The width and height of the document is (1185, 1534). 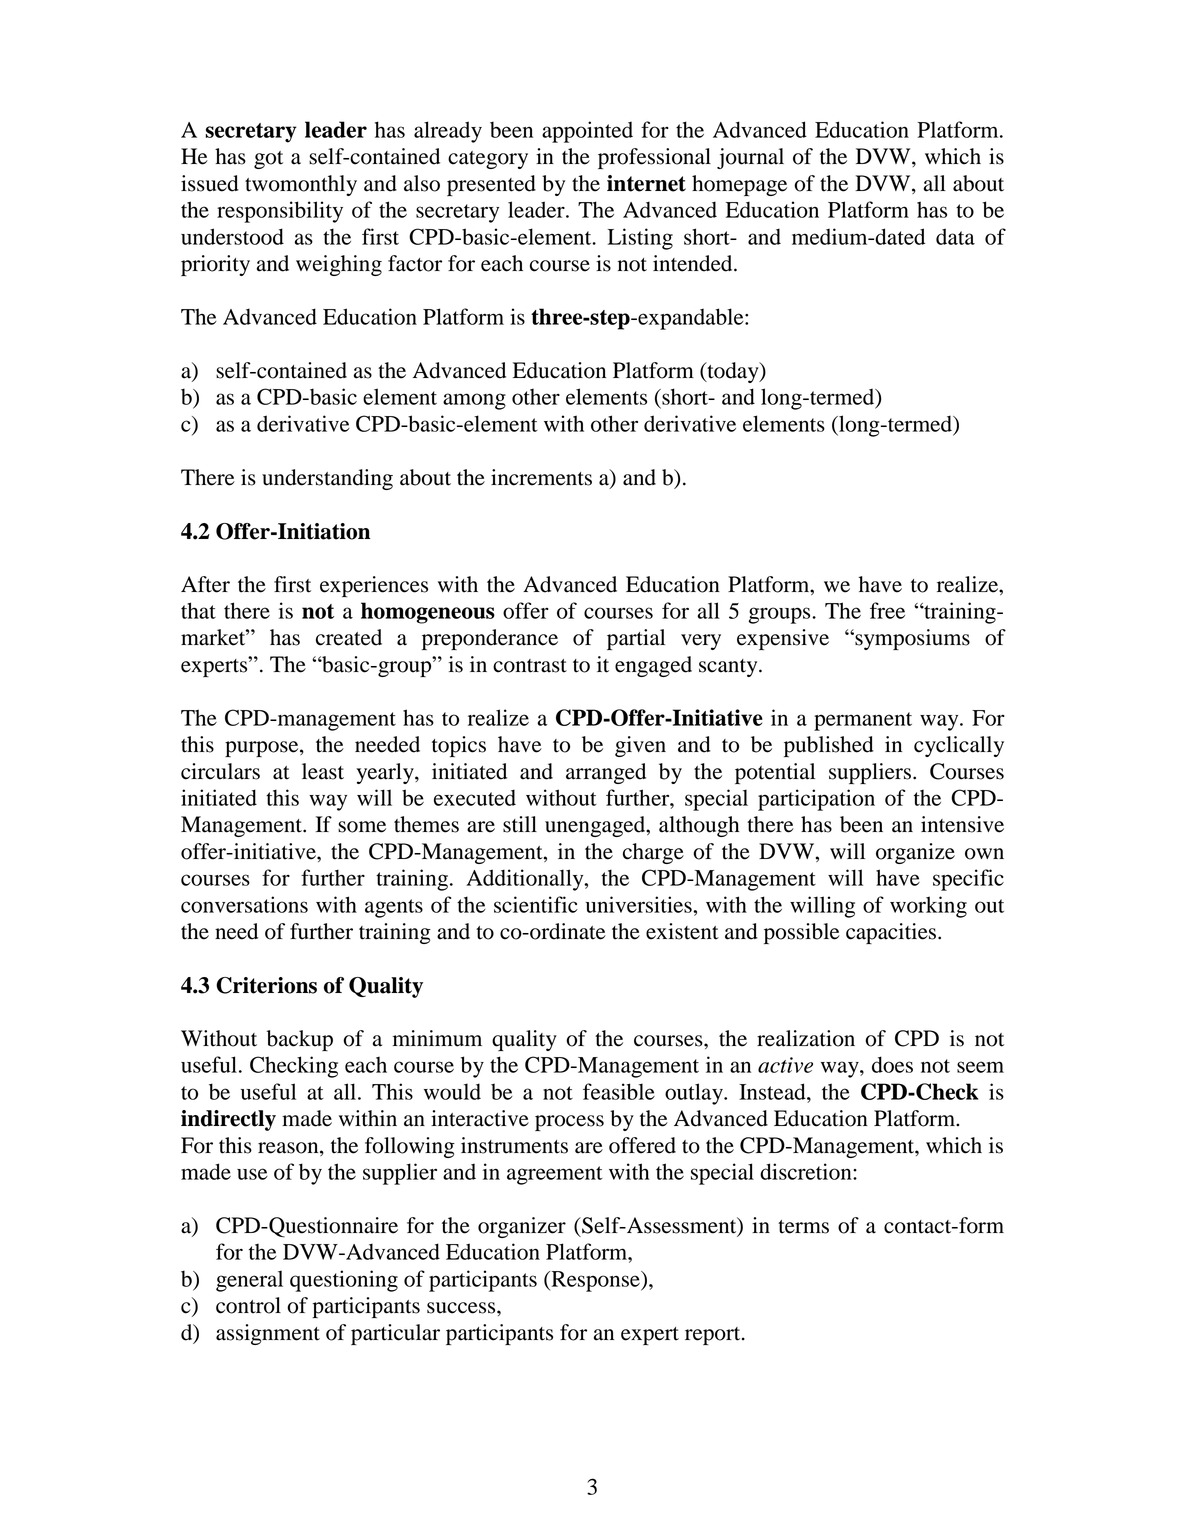 What do you see at coordinates (244, 904) in the document?
I see `conversations` at bounding box center [244, 904].
